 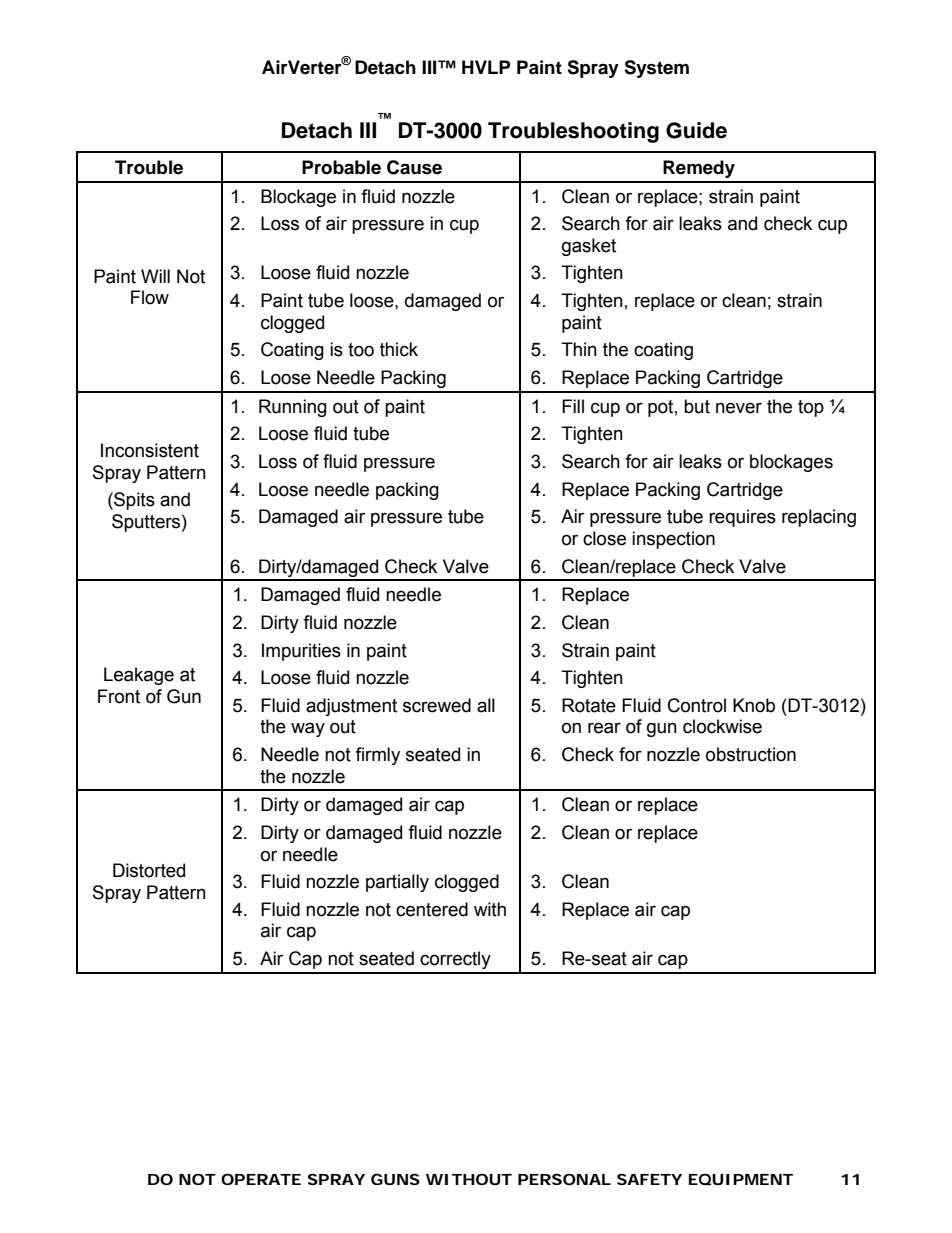 What do you see at coordinates (414, 167) in the screenshot?
I see `Cause` at bounding box center [414, 167].
